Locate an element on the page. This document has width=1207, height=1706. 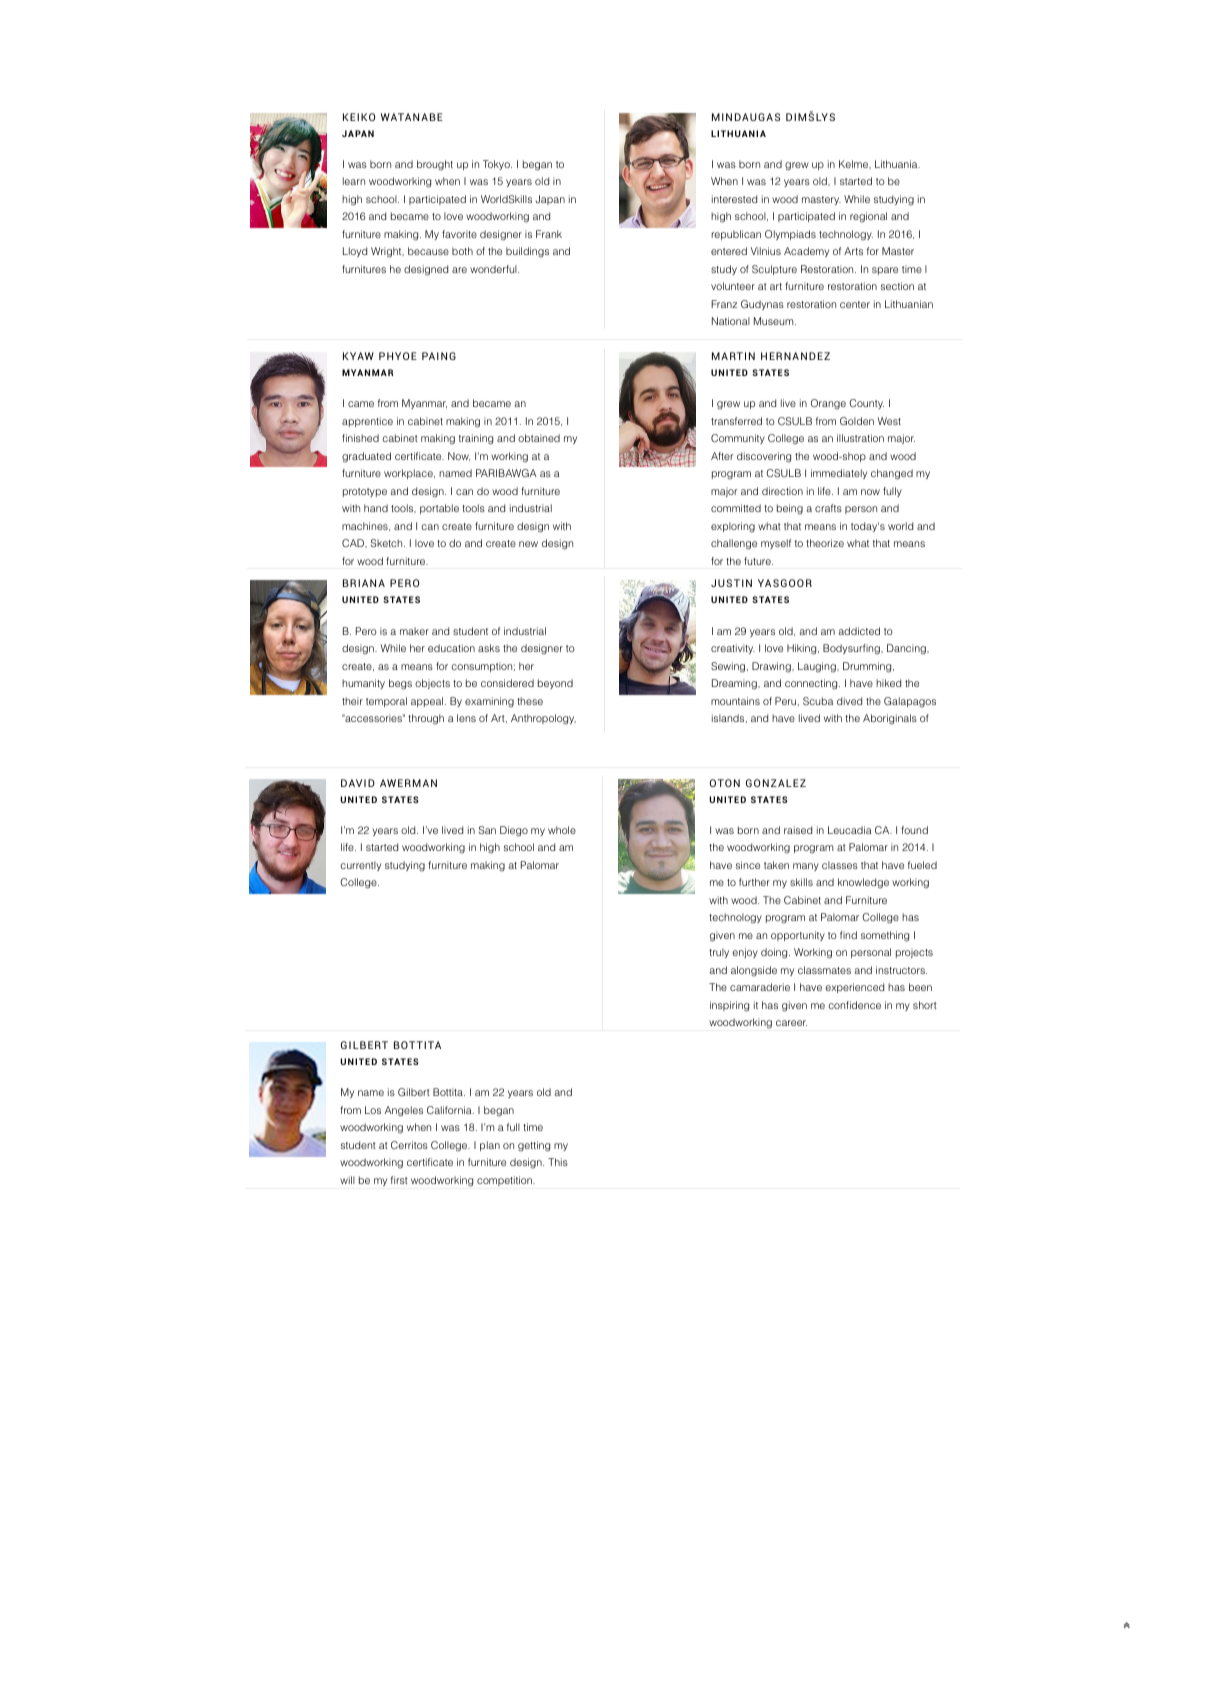
brought is located at coordinates (435, 165).
